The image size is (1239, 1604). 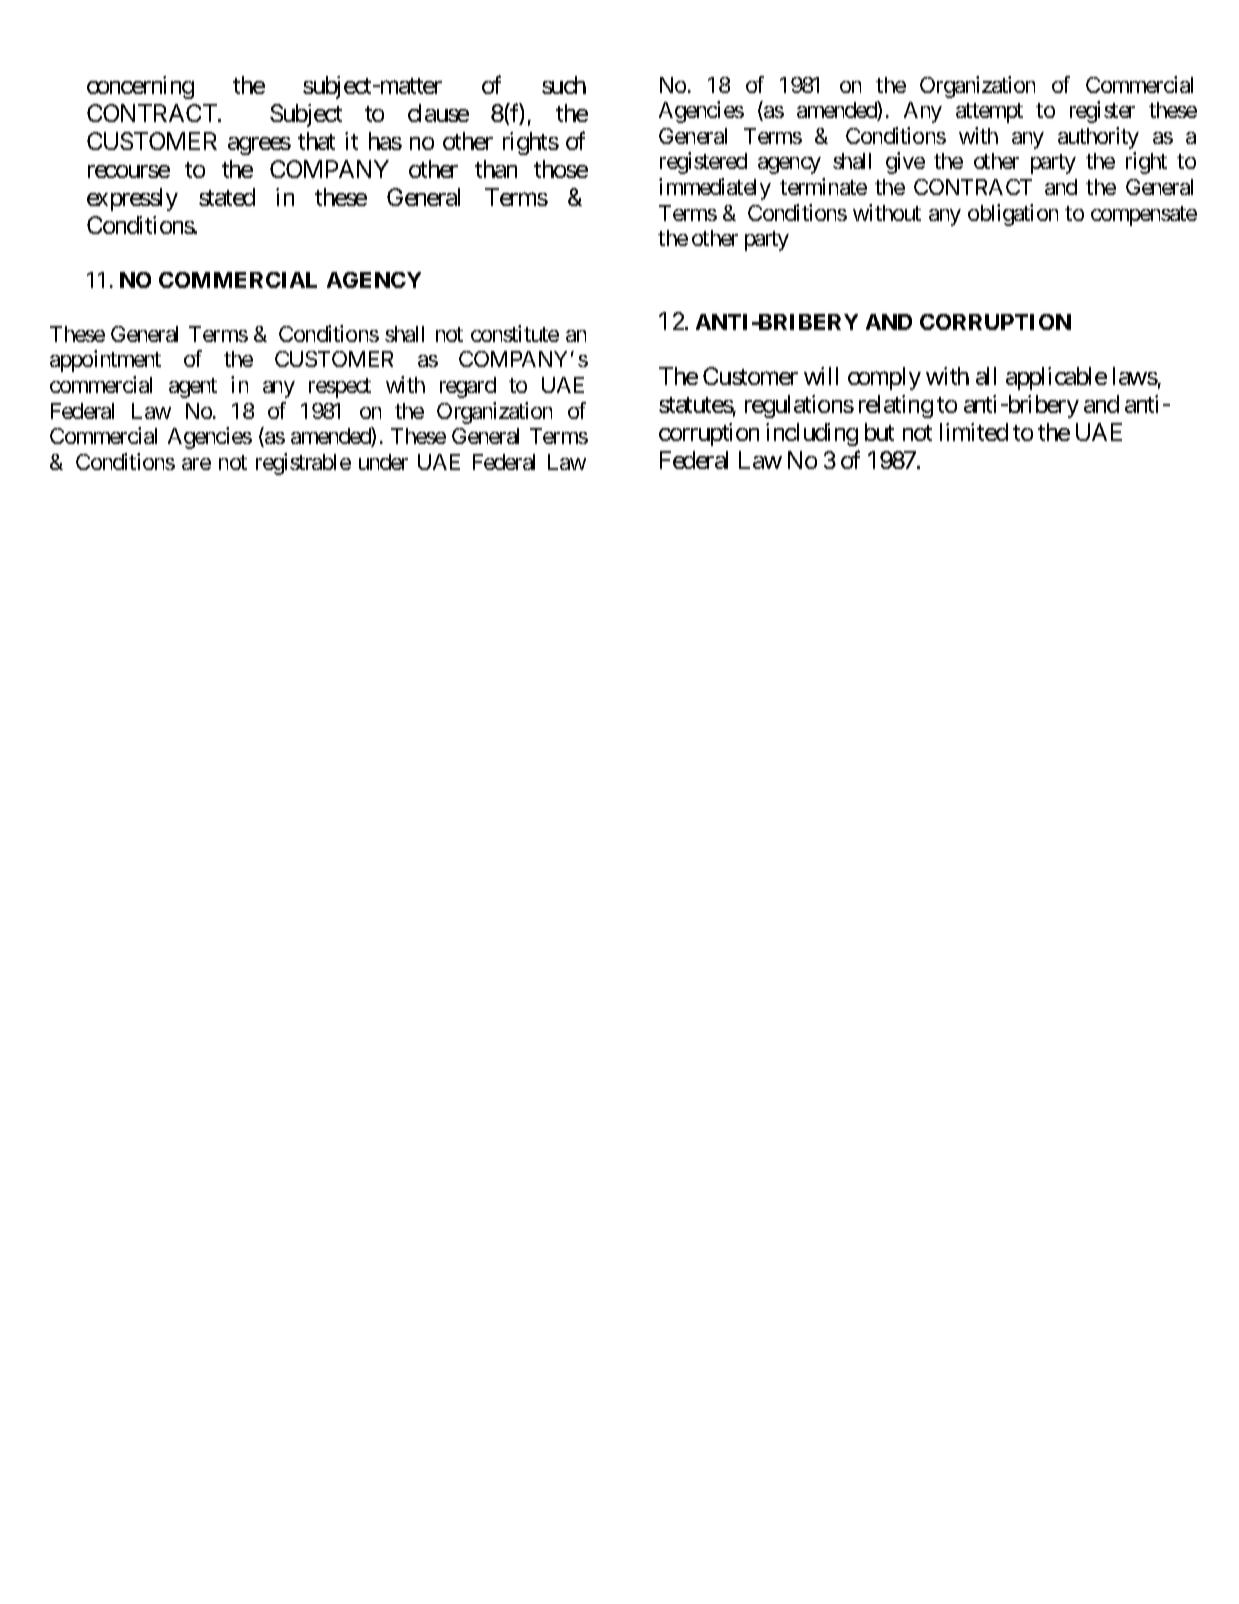 I want to click on attempt, so click(x=989, y=113).
